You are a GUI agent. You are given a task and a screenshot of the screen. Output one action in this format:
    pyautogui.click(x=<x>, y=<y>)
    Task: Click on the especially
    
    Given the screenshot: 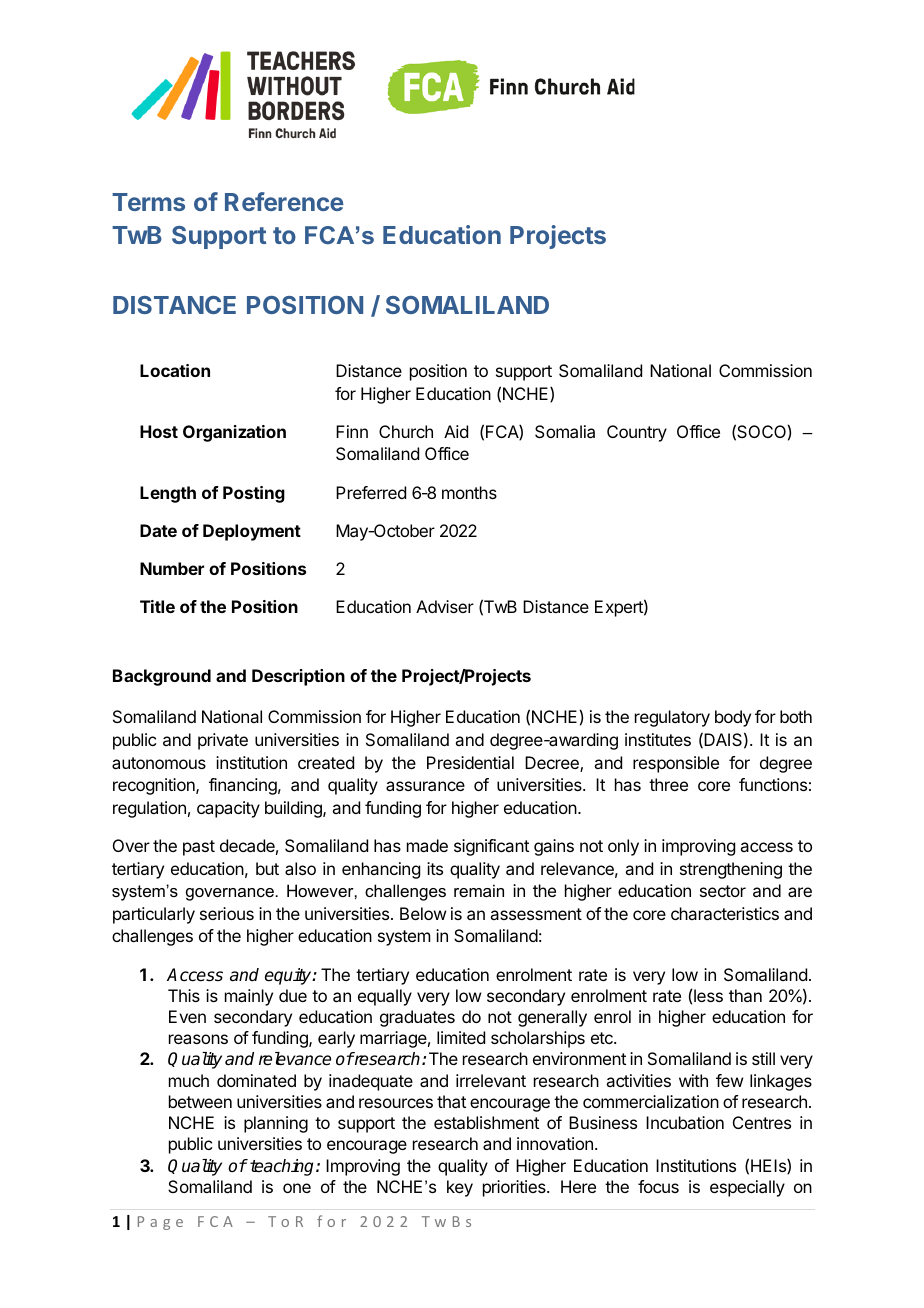 What is the action you would take?
    pyautogui.click(x=747, y=1188)
